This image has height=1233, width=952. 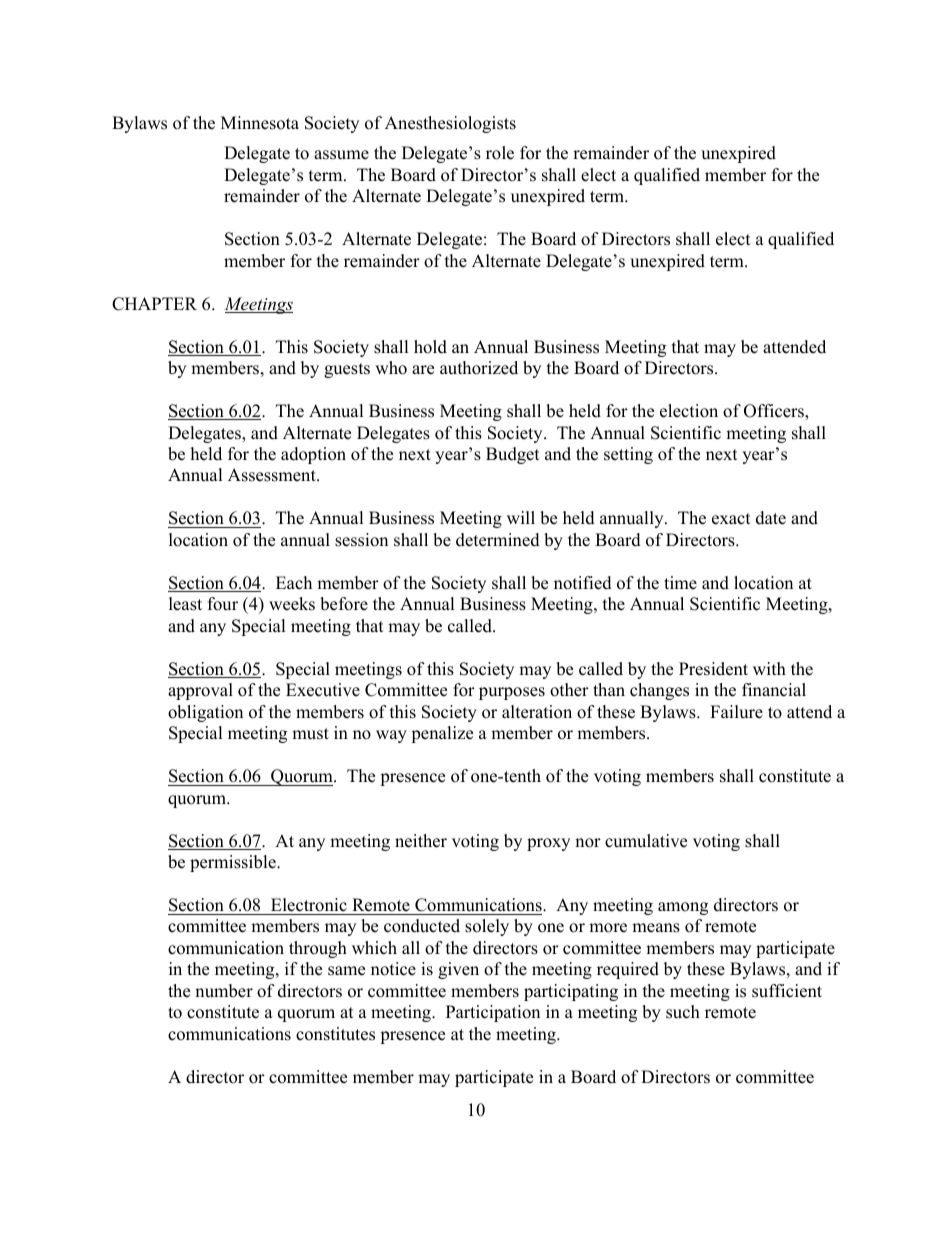 I want to click on CHAPTER, so click(x=154, y=304).
